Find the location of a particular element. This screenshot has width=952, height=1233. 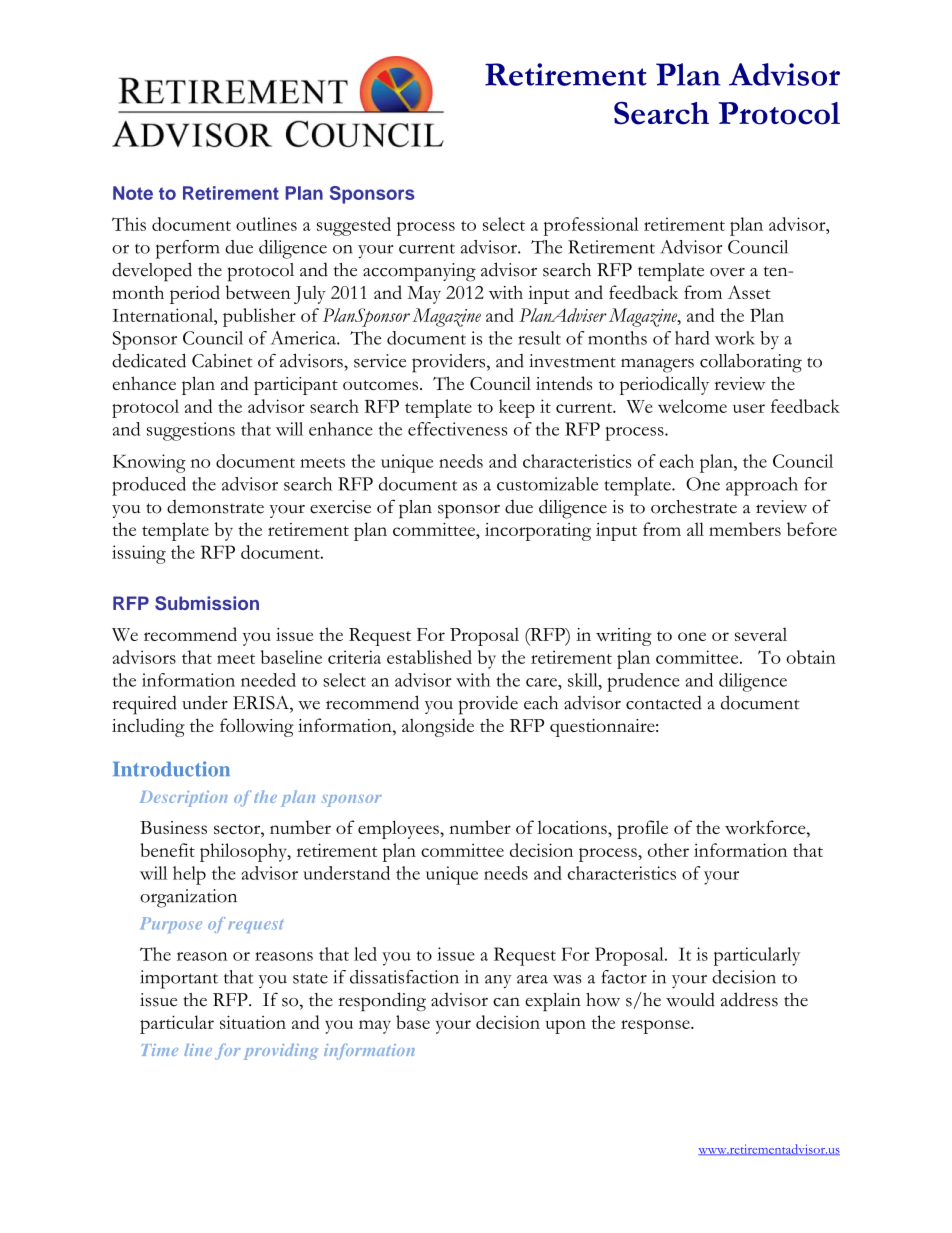

alongside is located at coordinates (438, 727).
